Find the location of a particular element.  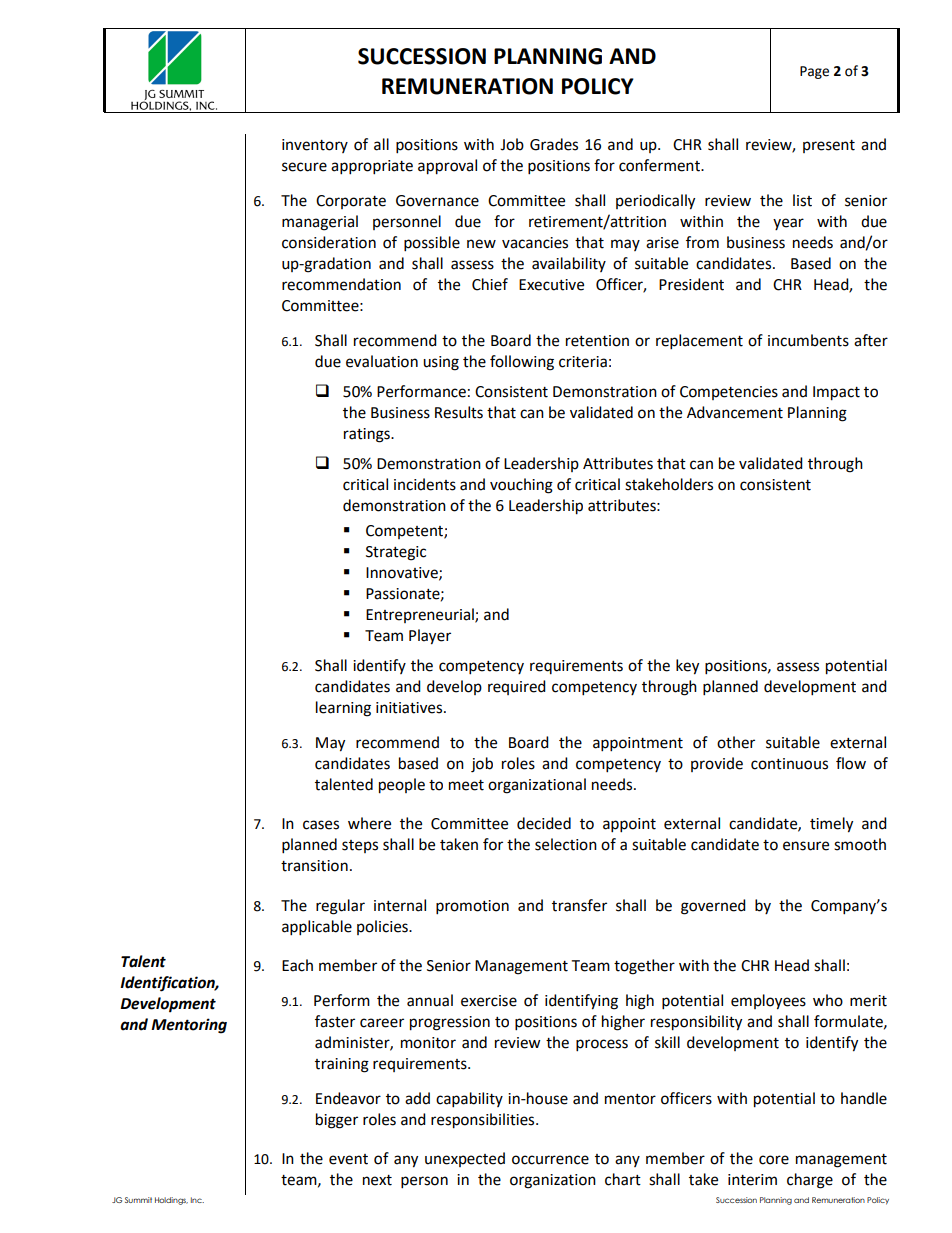

inventory is located at coordinates (315, 146).
